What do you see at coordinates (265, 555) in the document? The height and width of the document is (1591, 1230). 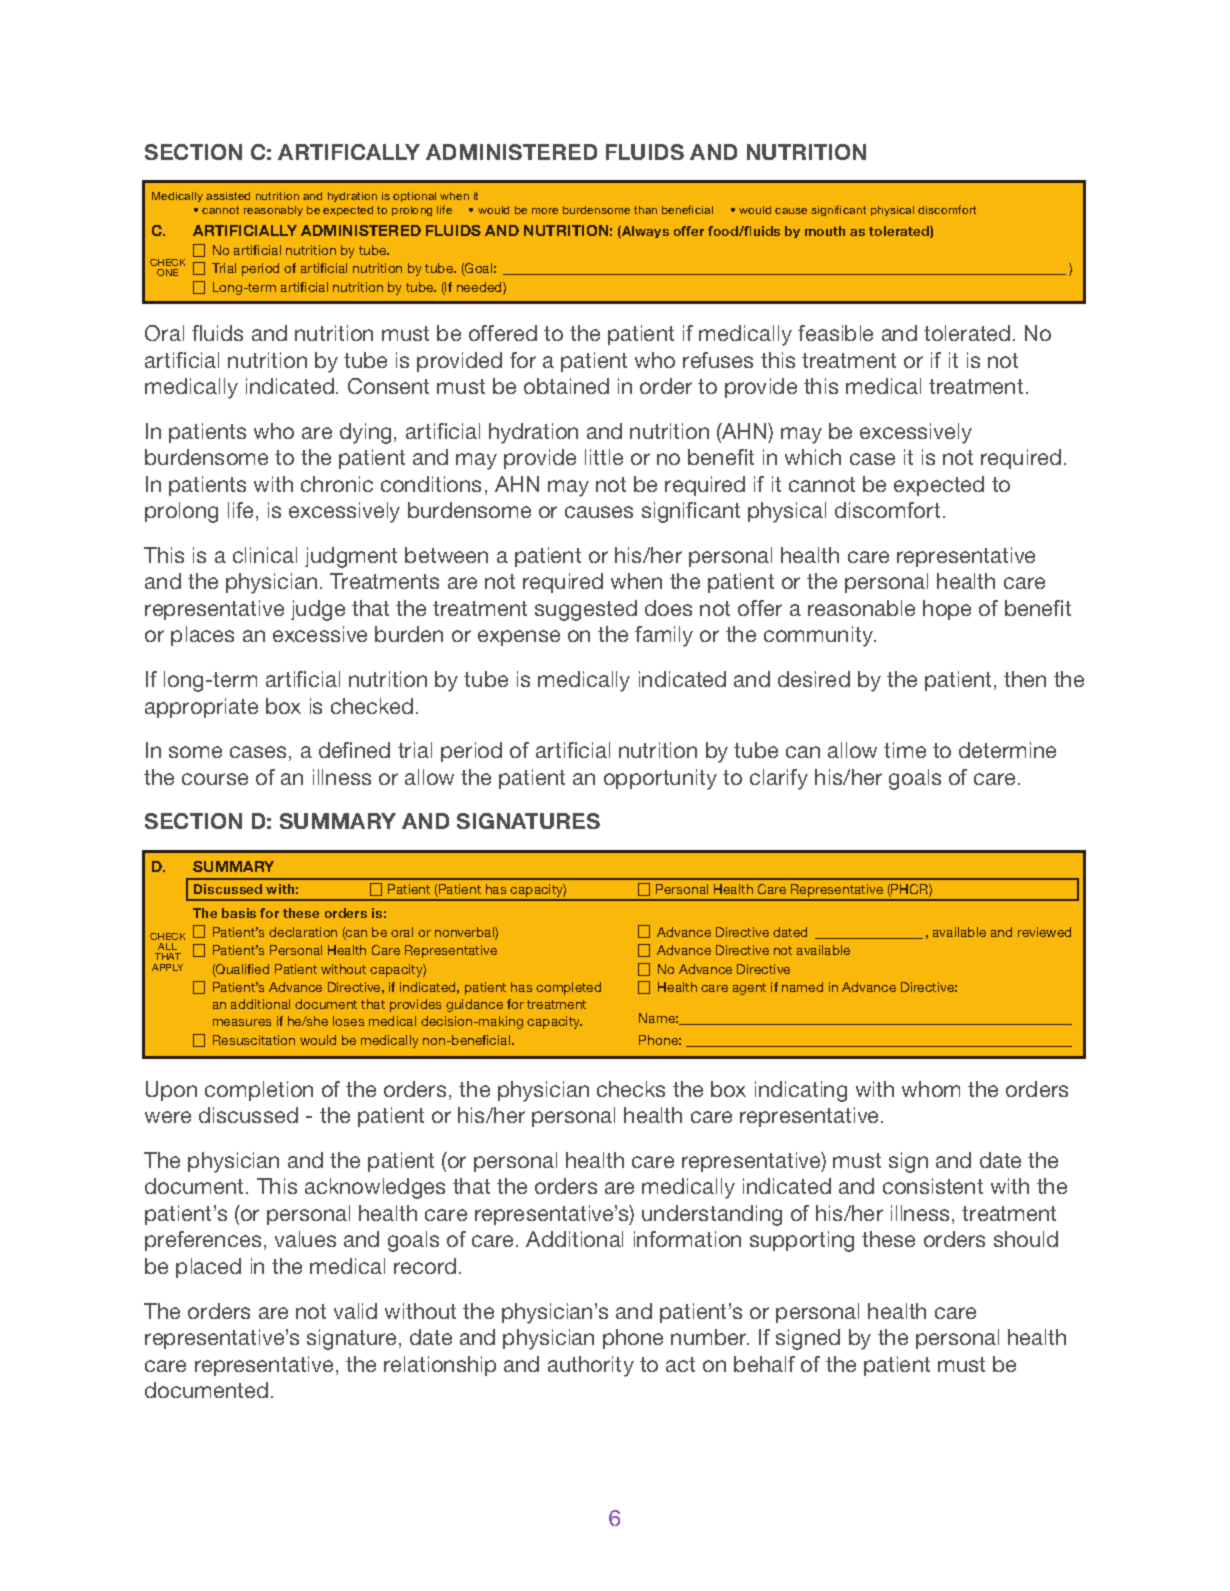 I see `clinical` at bounding box center [265, 555].
